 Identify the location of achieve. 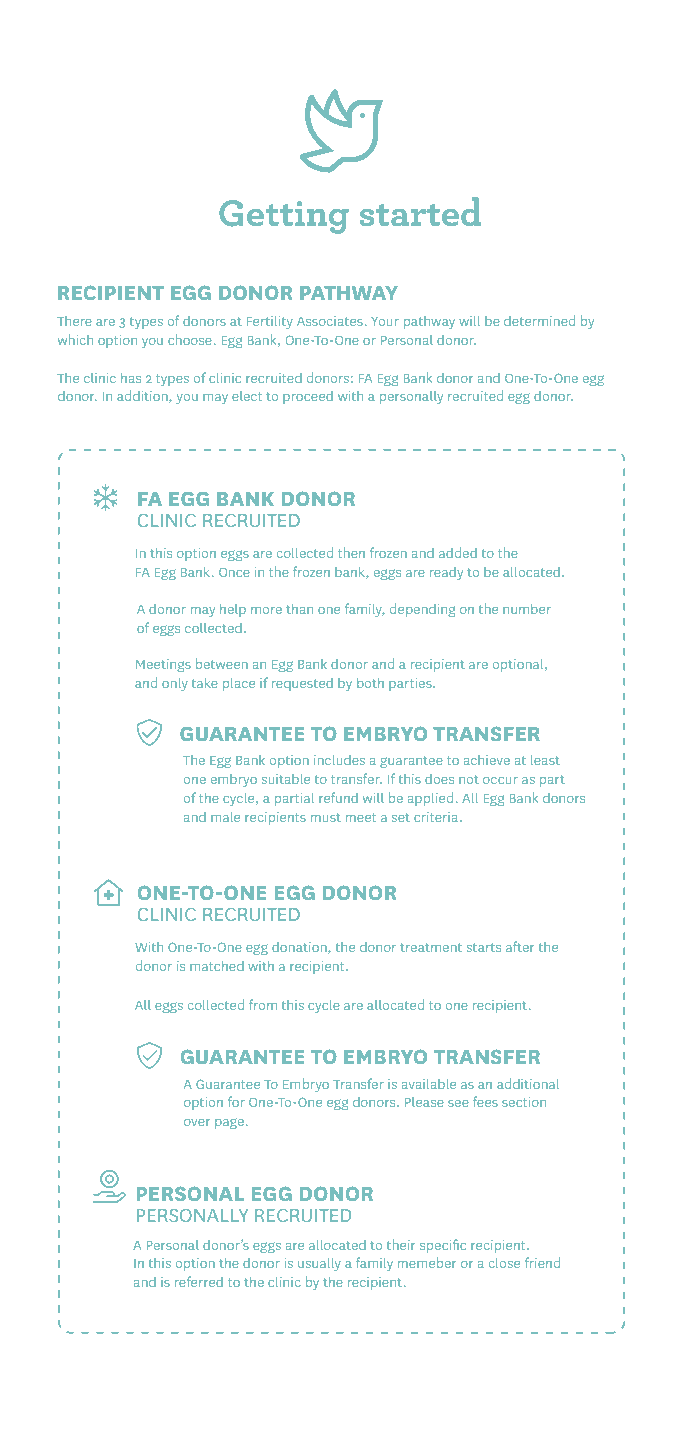
(487, 760).
